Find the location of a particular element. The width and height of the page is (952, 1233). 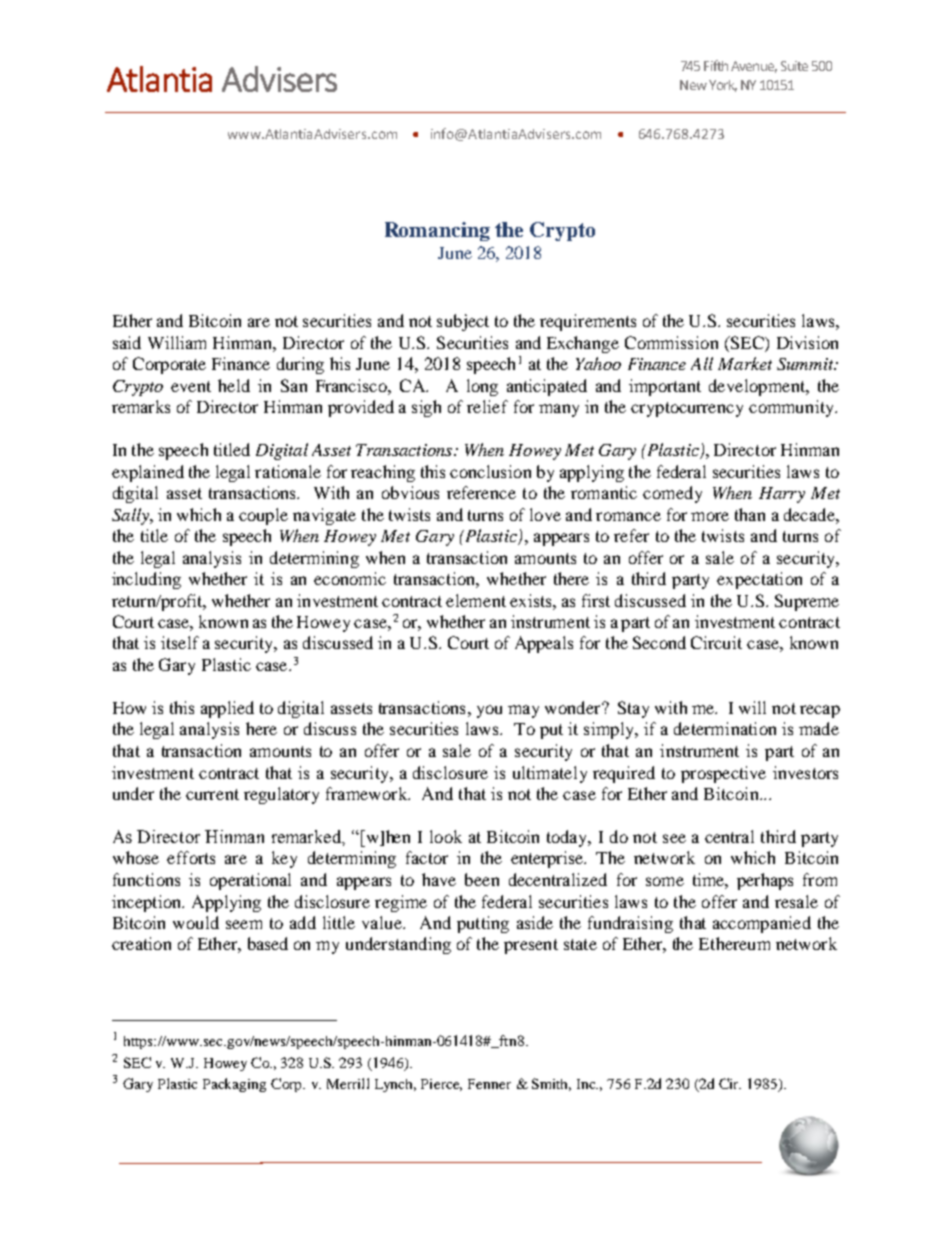

York is located at coordinates (723, 86).
